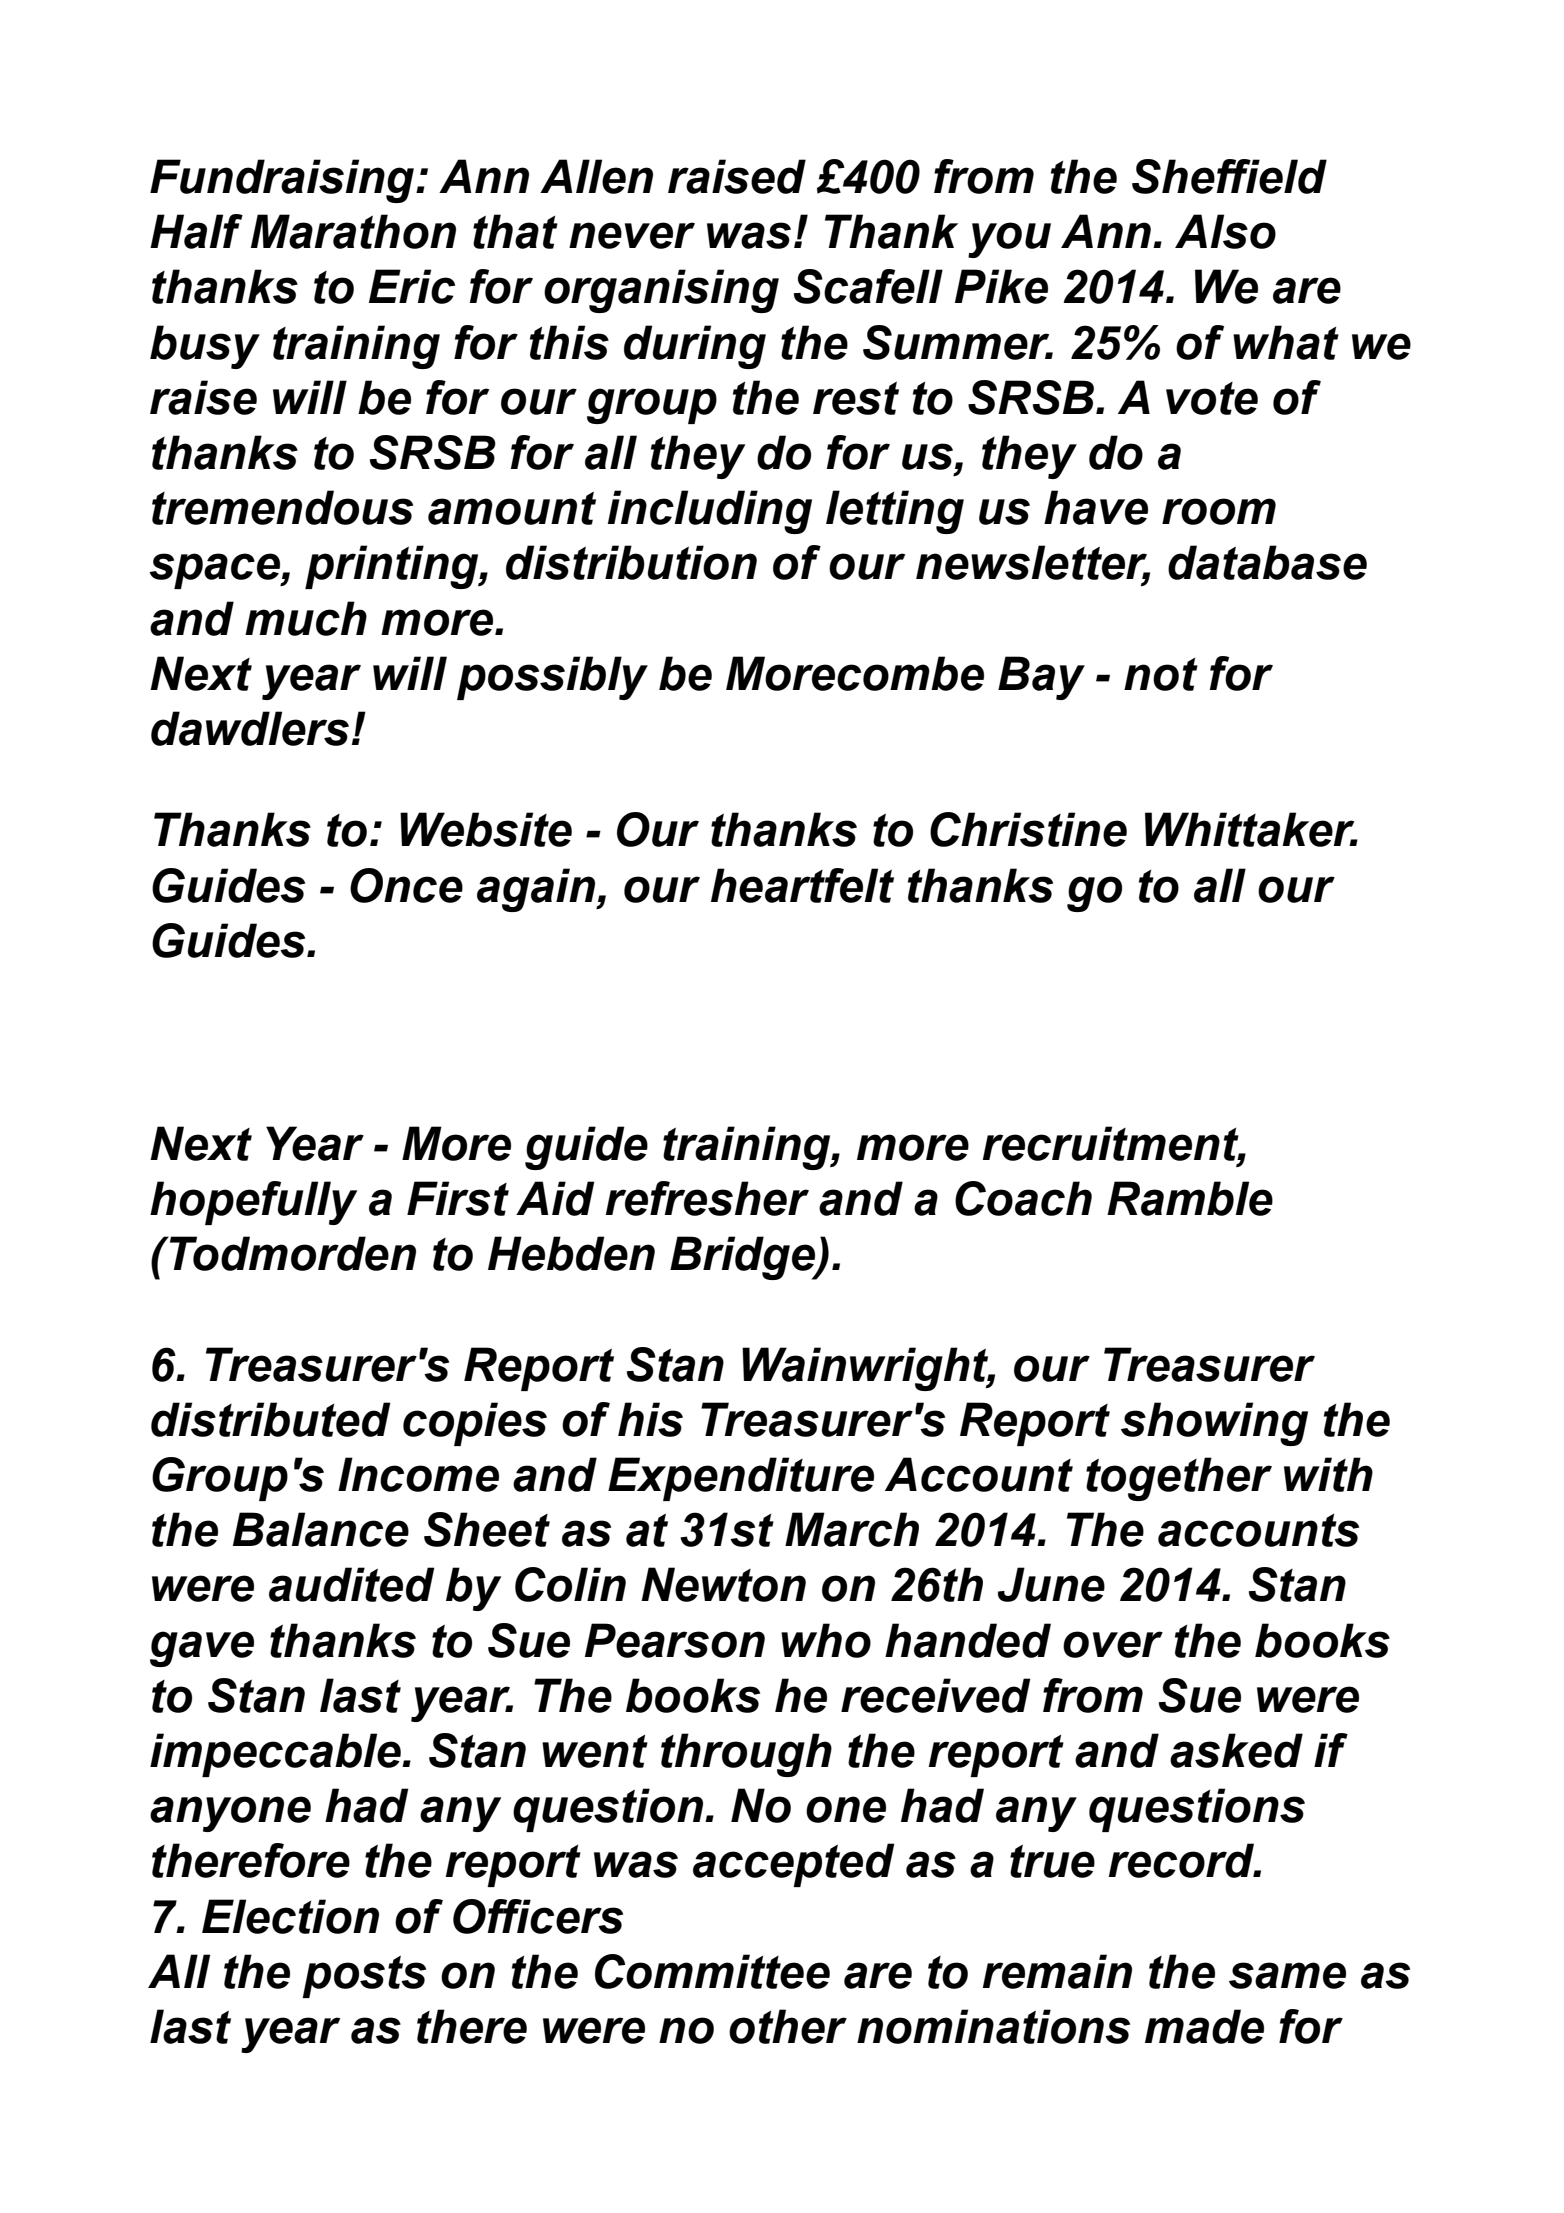  Describe the element at coordinates (364, 1976) in the screenshot. I see `posts` at that location.
